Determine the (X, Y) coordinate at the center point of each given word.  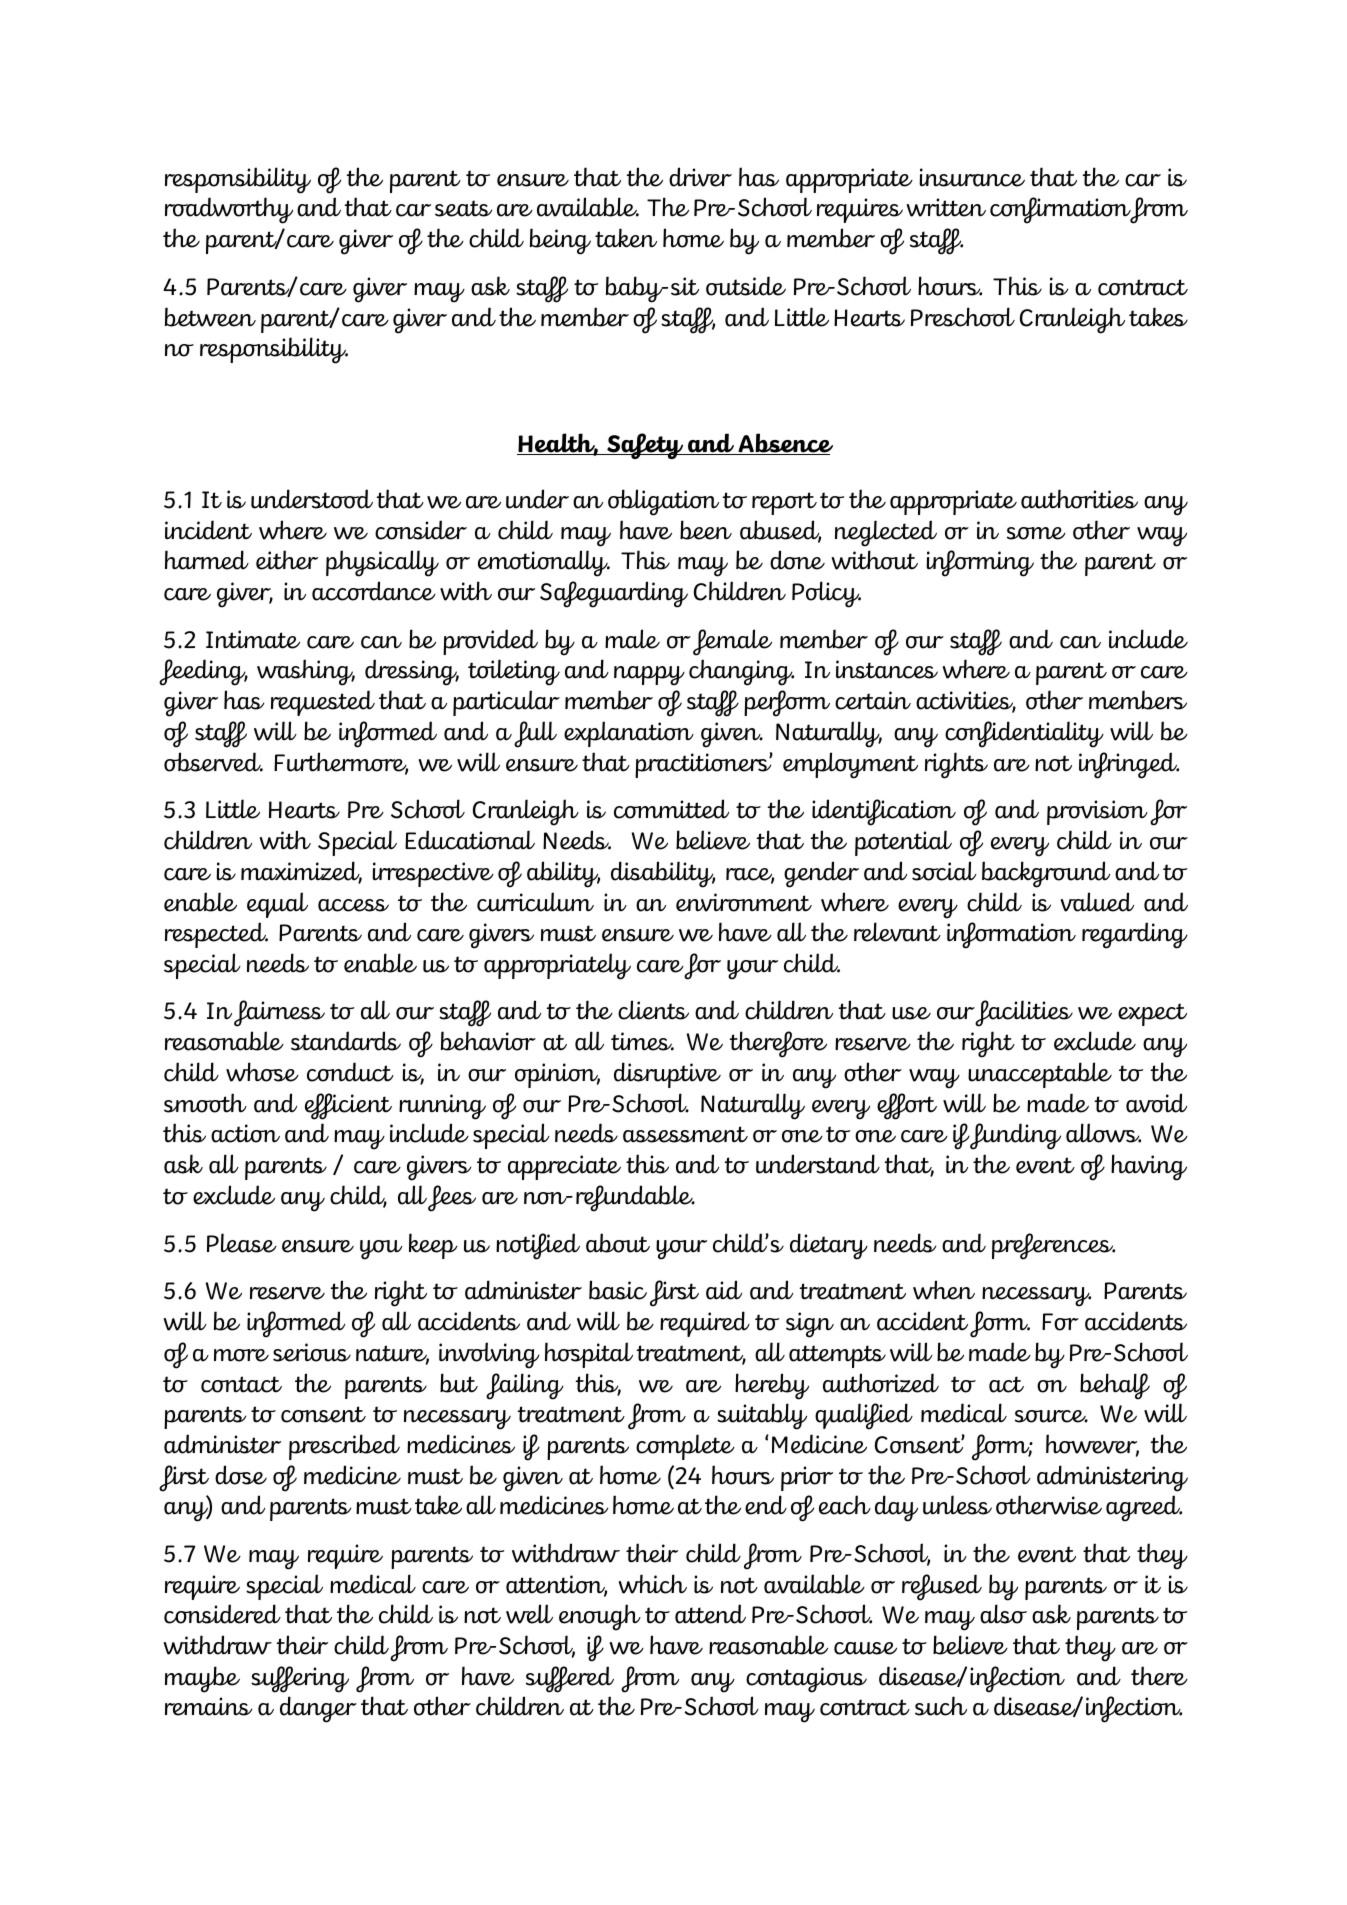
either (287, 560)
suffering (300, 1679)
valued (1097, 902)
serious (312, 1352)
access (353, 905)
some (1036, 533)
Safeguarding (614, 594)
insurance (972, 177)
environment (744, 902)
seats (463, 208)
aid (724, 1290)
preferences (1053, 1246)
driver (700, 177)
